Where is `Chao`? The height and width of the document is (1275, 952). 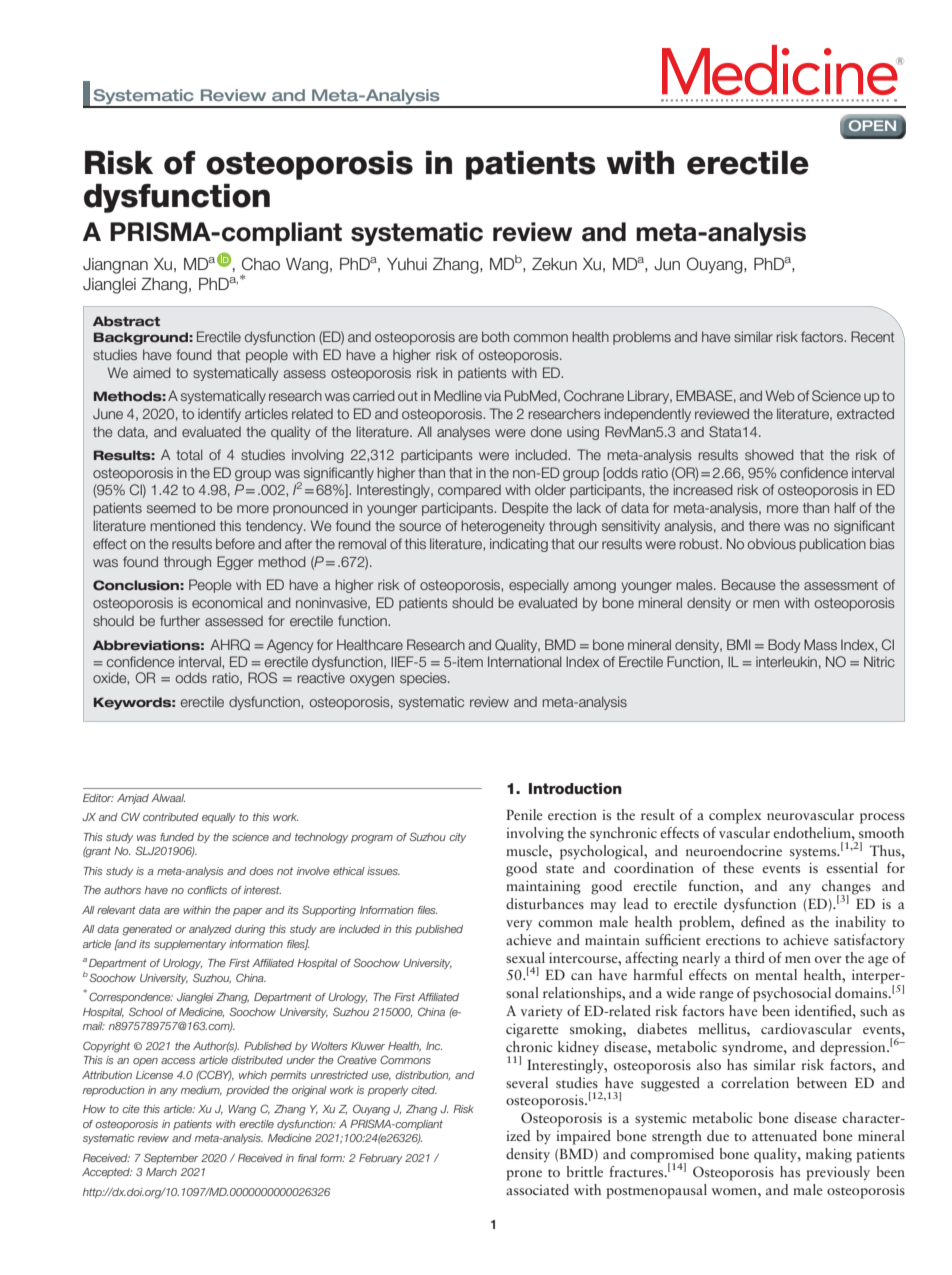 Chao is located at coordinates (261, 264).
